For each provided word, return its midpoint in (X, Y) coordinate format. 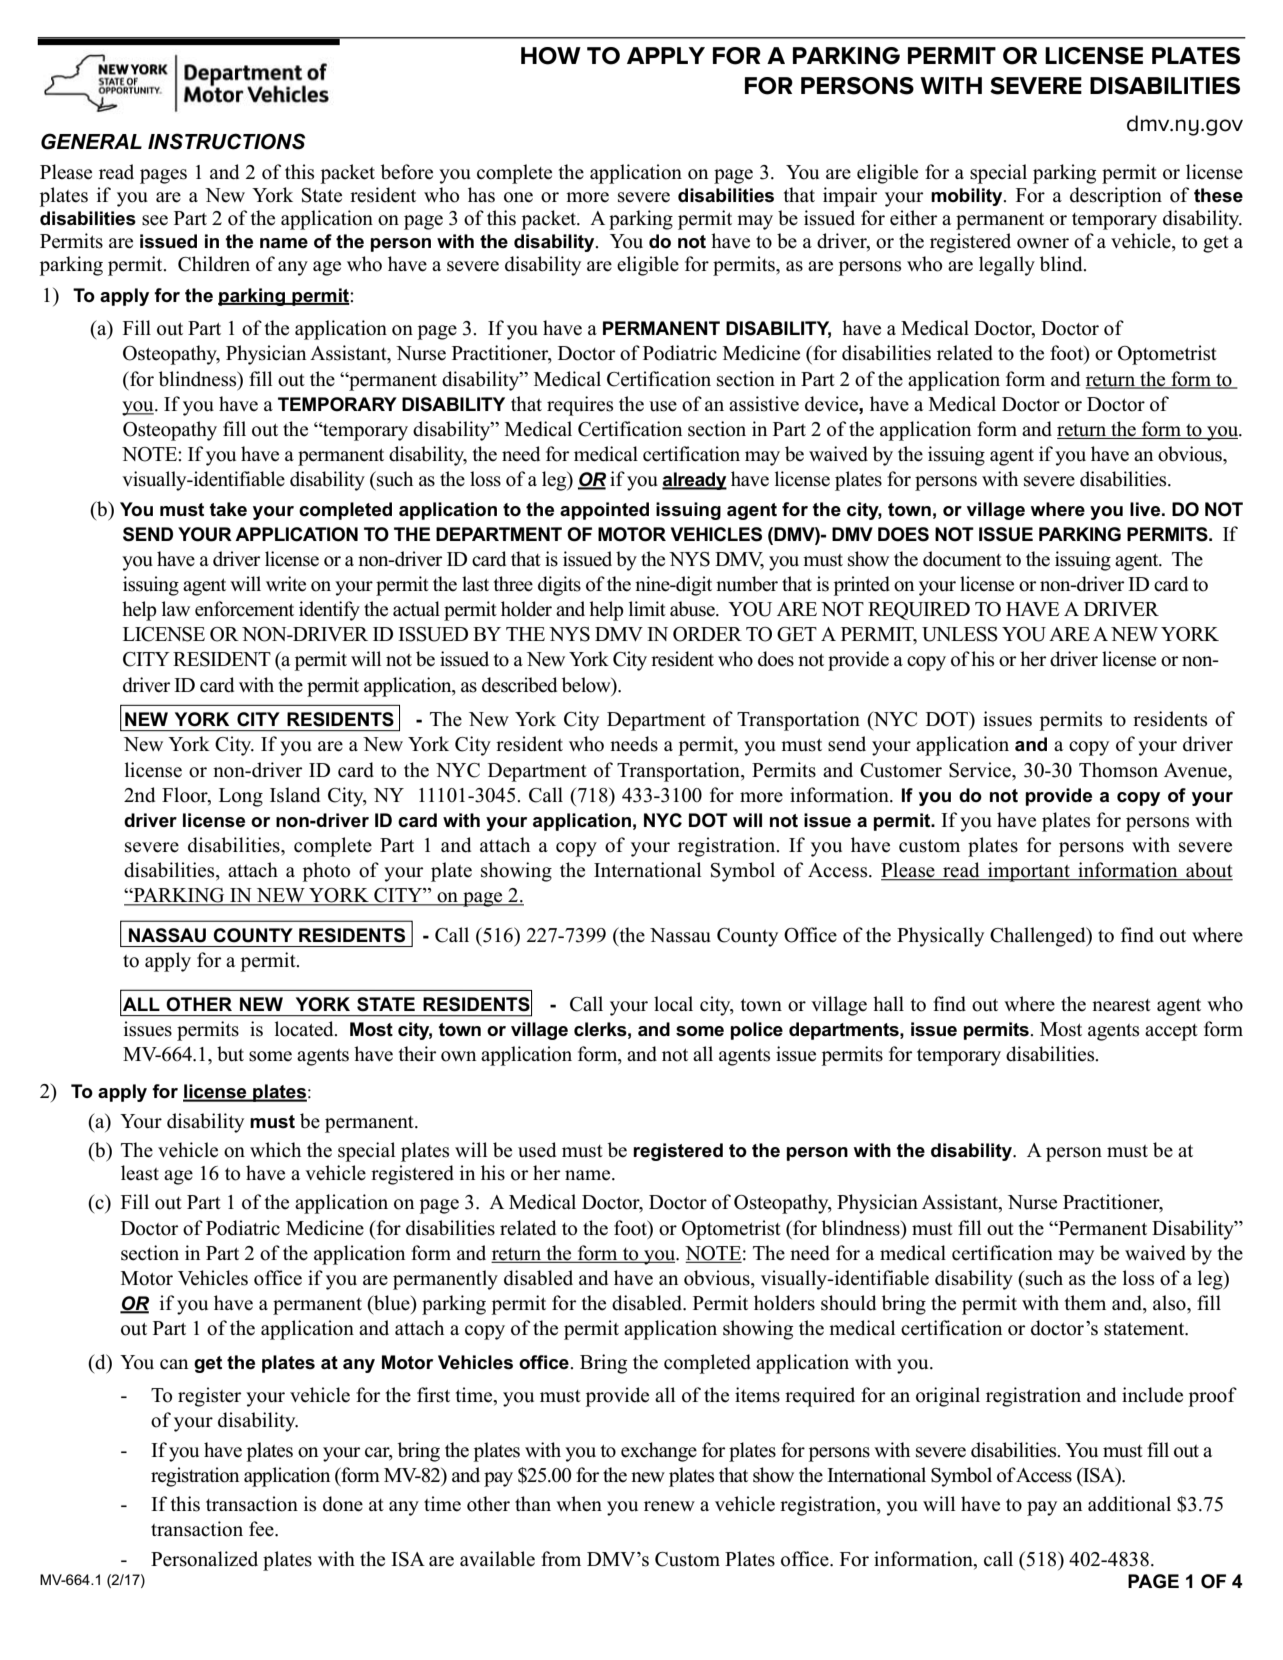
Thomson (1118, 770)
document (962, 559)
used (537, 1150)
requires (580, 406)
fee (262, 1529)
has (481, 195)
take (228, 509)
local (673, 1004)
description (1116, 197)
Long (241, 797)
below (587, 685)
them (1085, 1303)
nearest (1121, 1005)
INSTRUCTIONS (226, 141)
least (140, 1173)
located (305, 1029)
